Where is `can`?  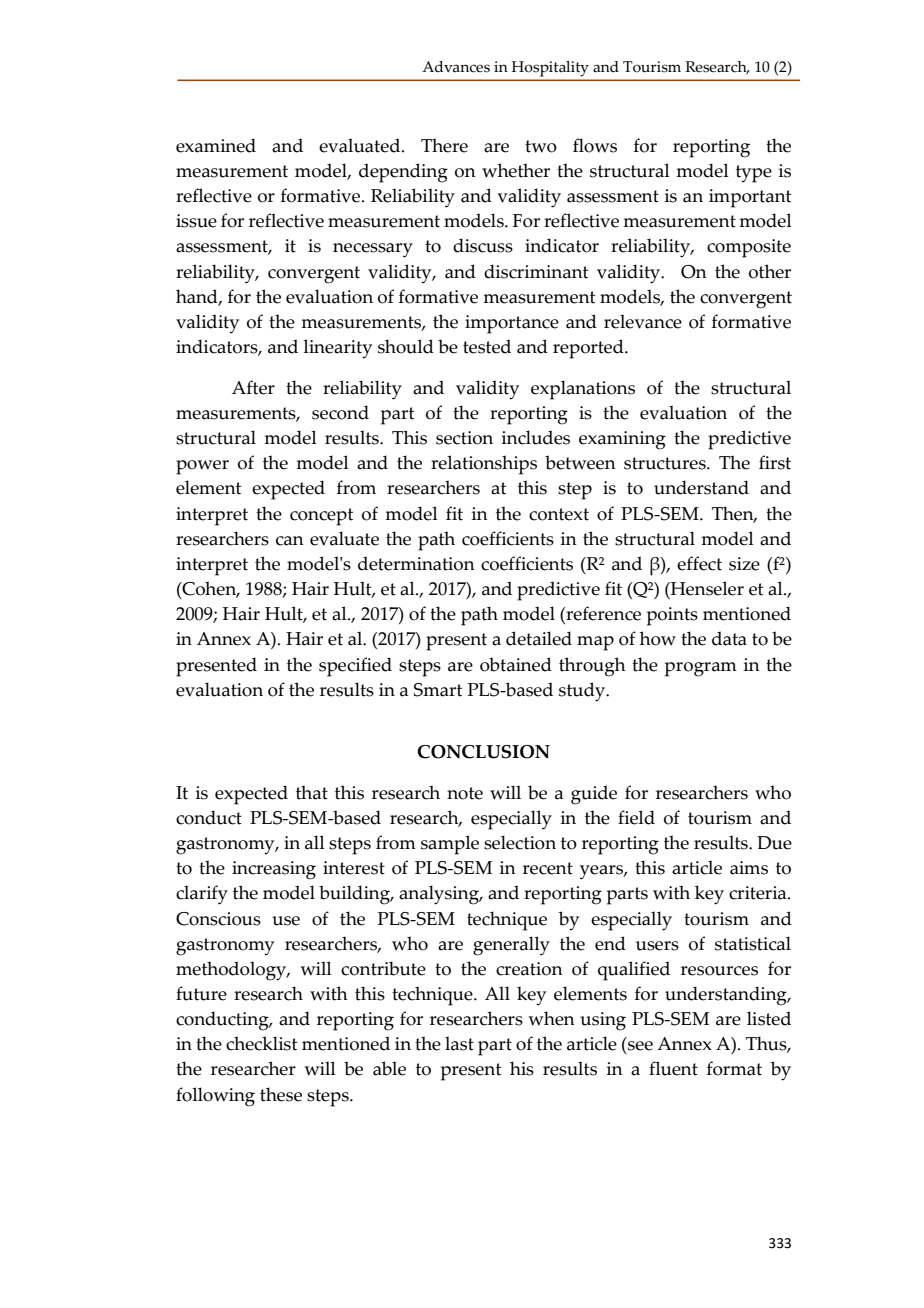 can is located at coordinates (290, 541).
